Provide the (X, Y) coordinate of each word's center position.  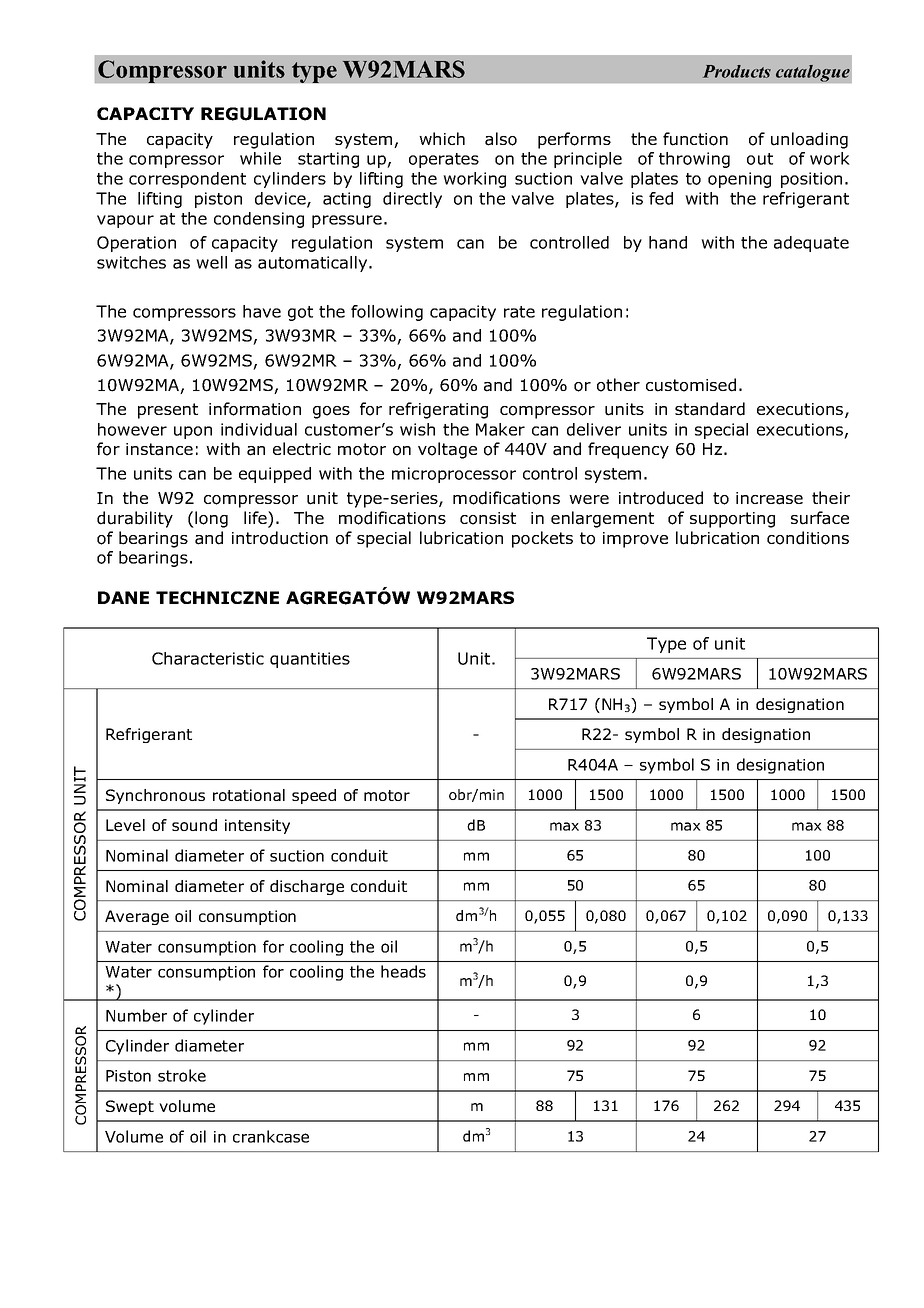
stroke (182, 1075)
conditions (808, 538)
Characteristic (208, 658)
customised (691, 385)
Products (737, 71)
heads (403, 971)
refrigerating (438, 410)
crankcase (271, 1136)
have (262, 311)
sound (194, 825)
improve (635, 540)
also (501, 139)
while (260, 158)
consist (488, 518)
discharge (307, 887)
